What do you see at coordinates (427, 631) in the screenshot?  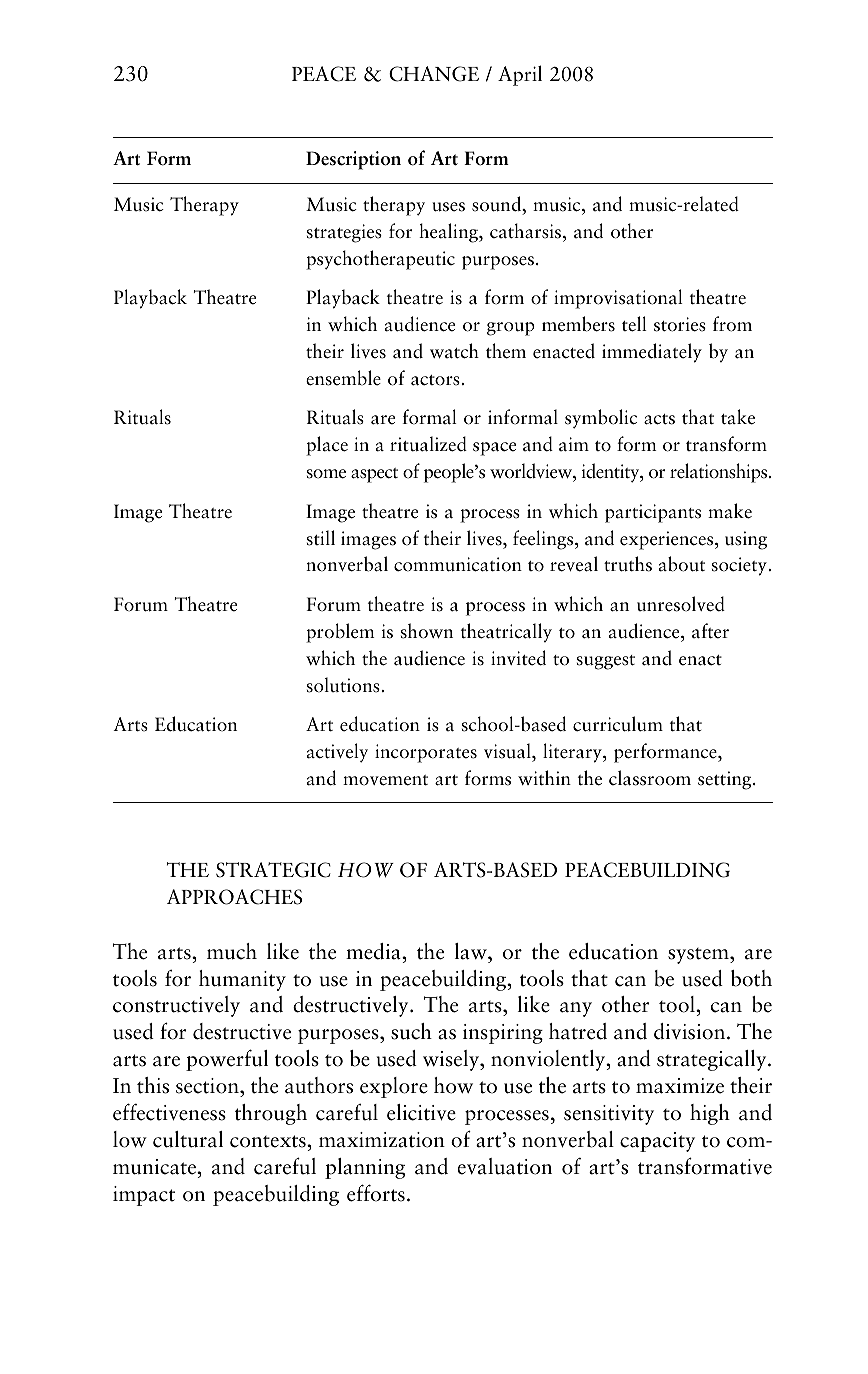 I see `shown` at bounding box center [427, 631].
